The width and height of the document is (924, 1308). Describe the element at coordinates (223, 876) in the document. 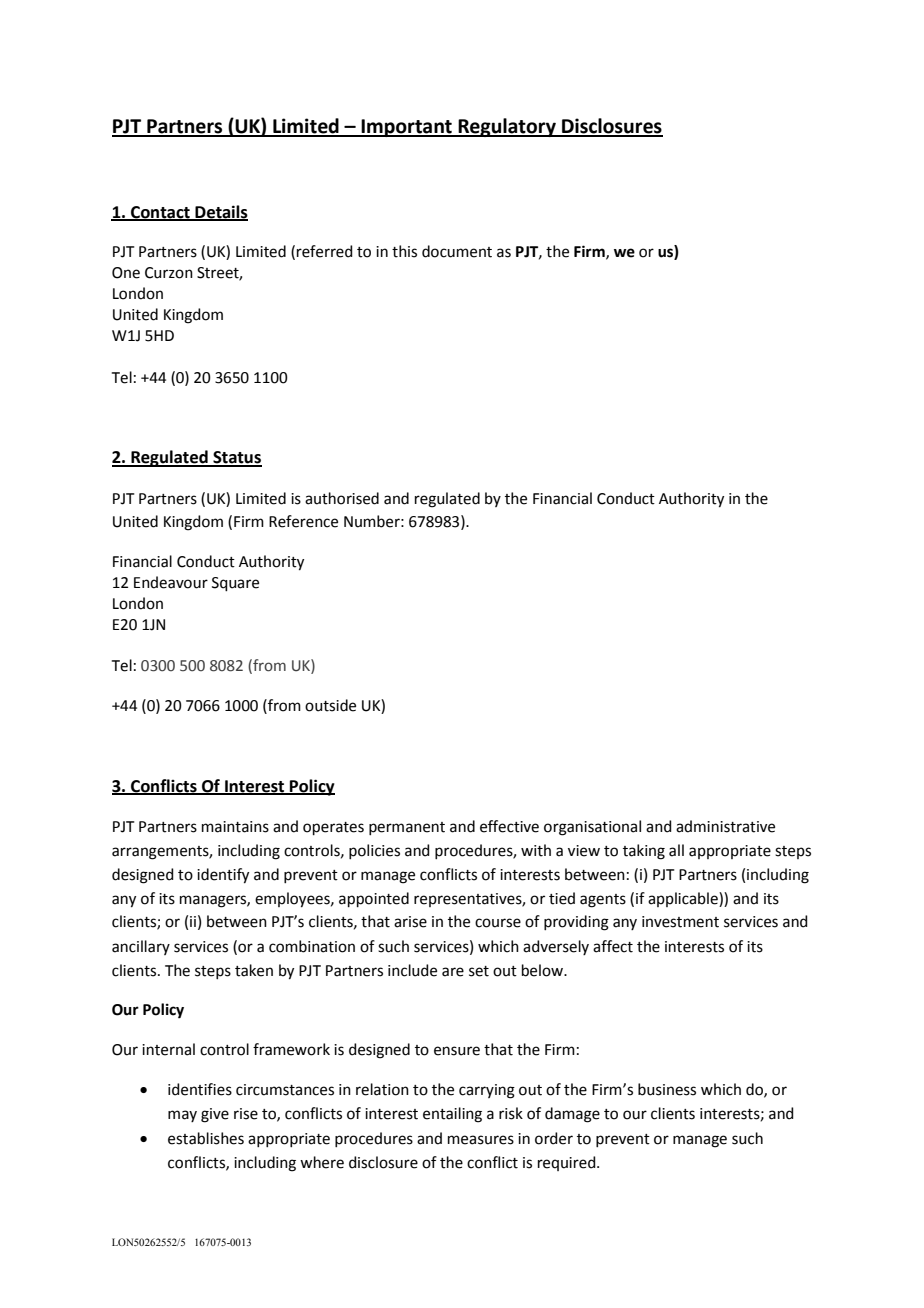

I see `identify` at that location.
